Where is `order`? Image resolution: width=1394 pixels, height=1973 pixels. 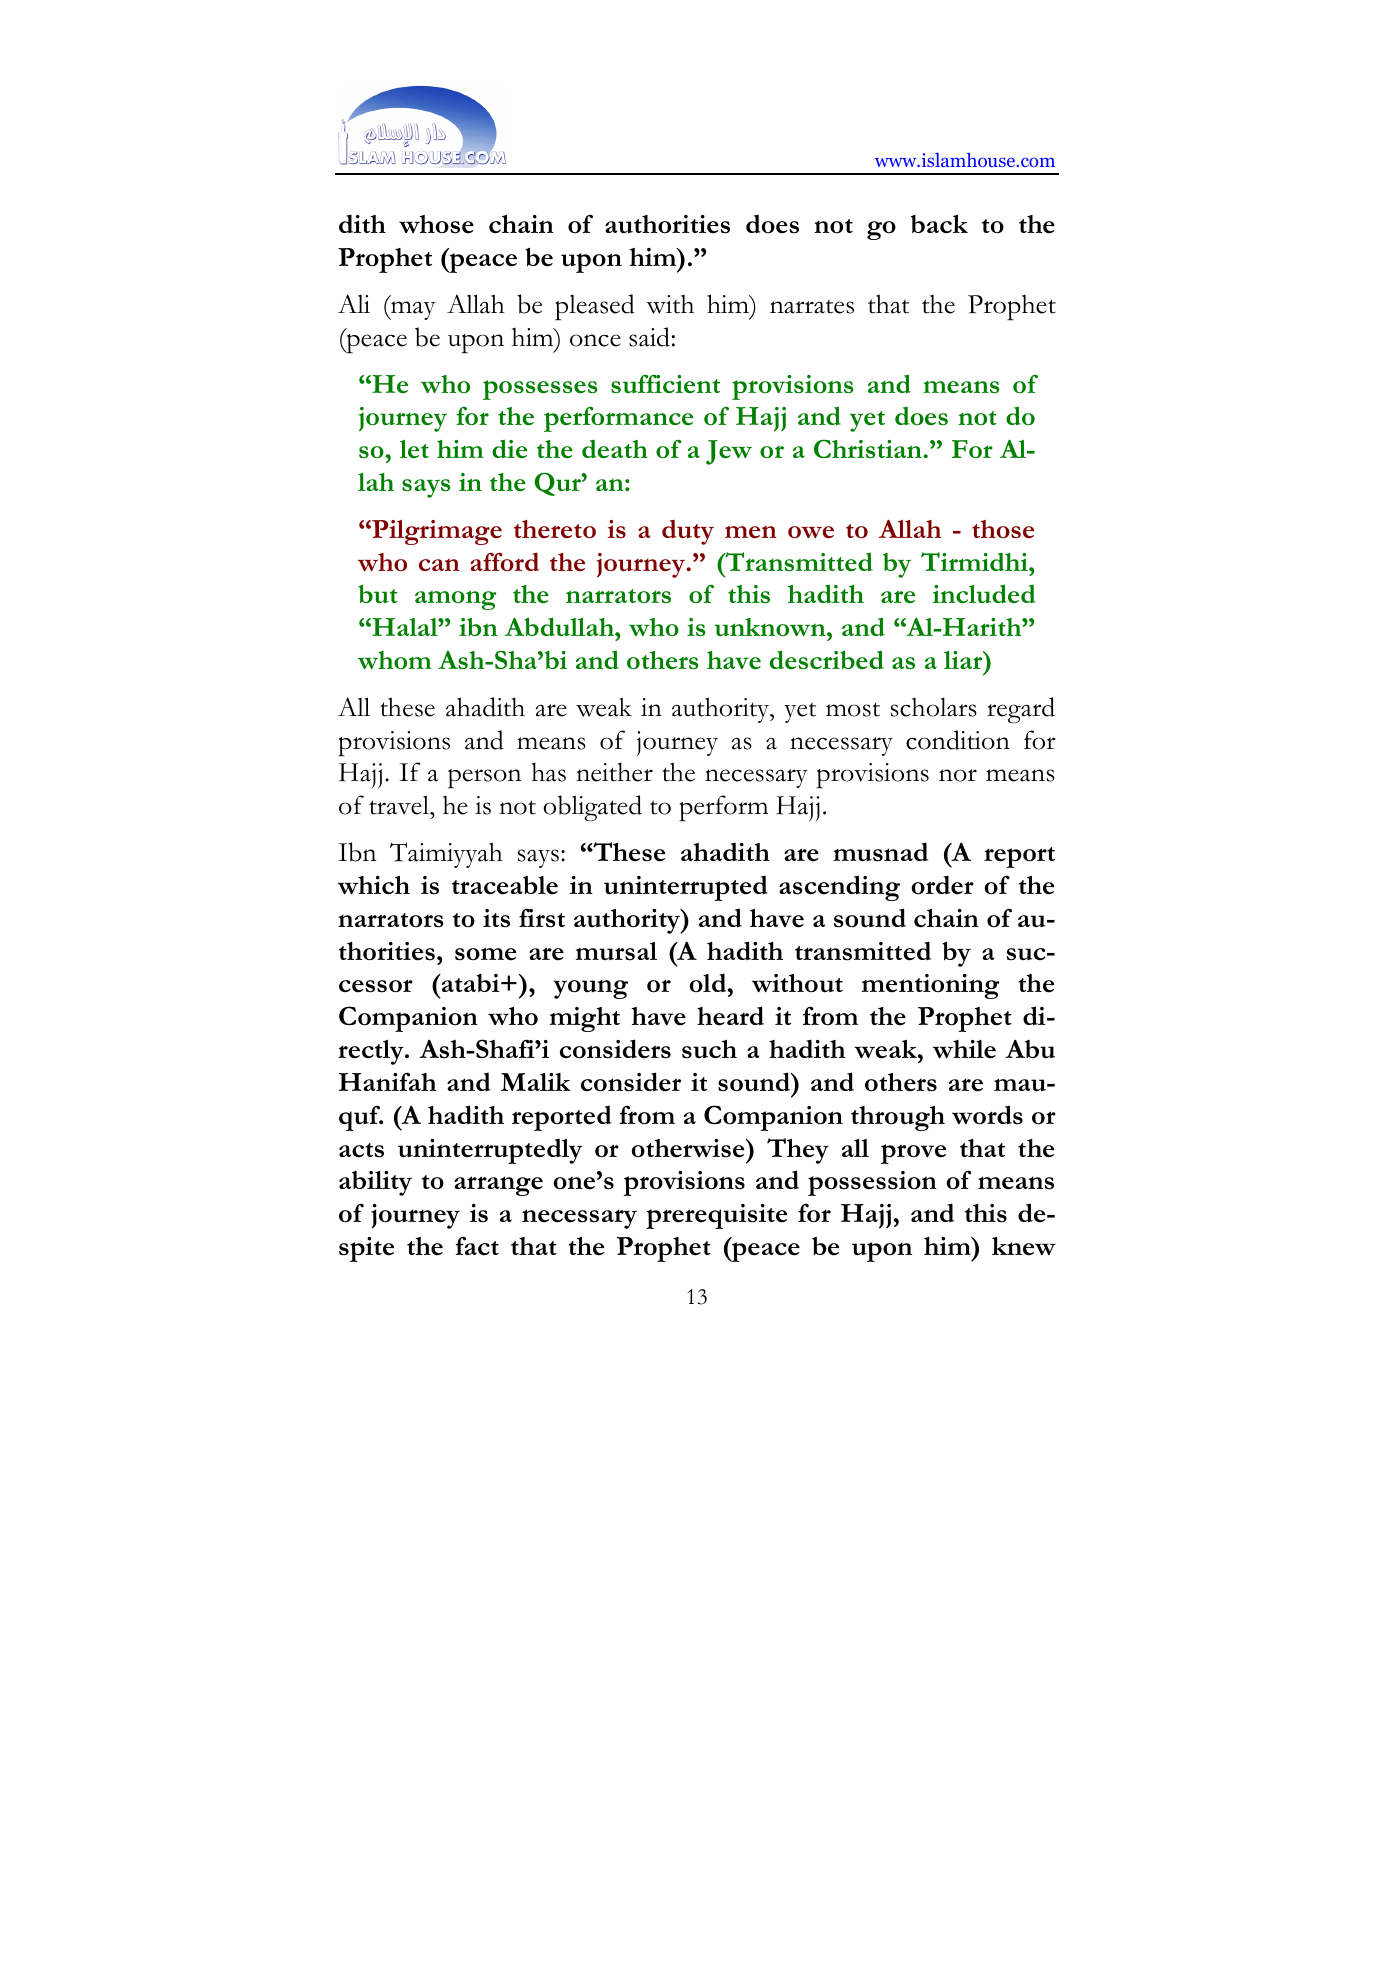
order is located at coordinates (943, 885).
